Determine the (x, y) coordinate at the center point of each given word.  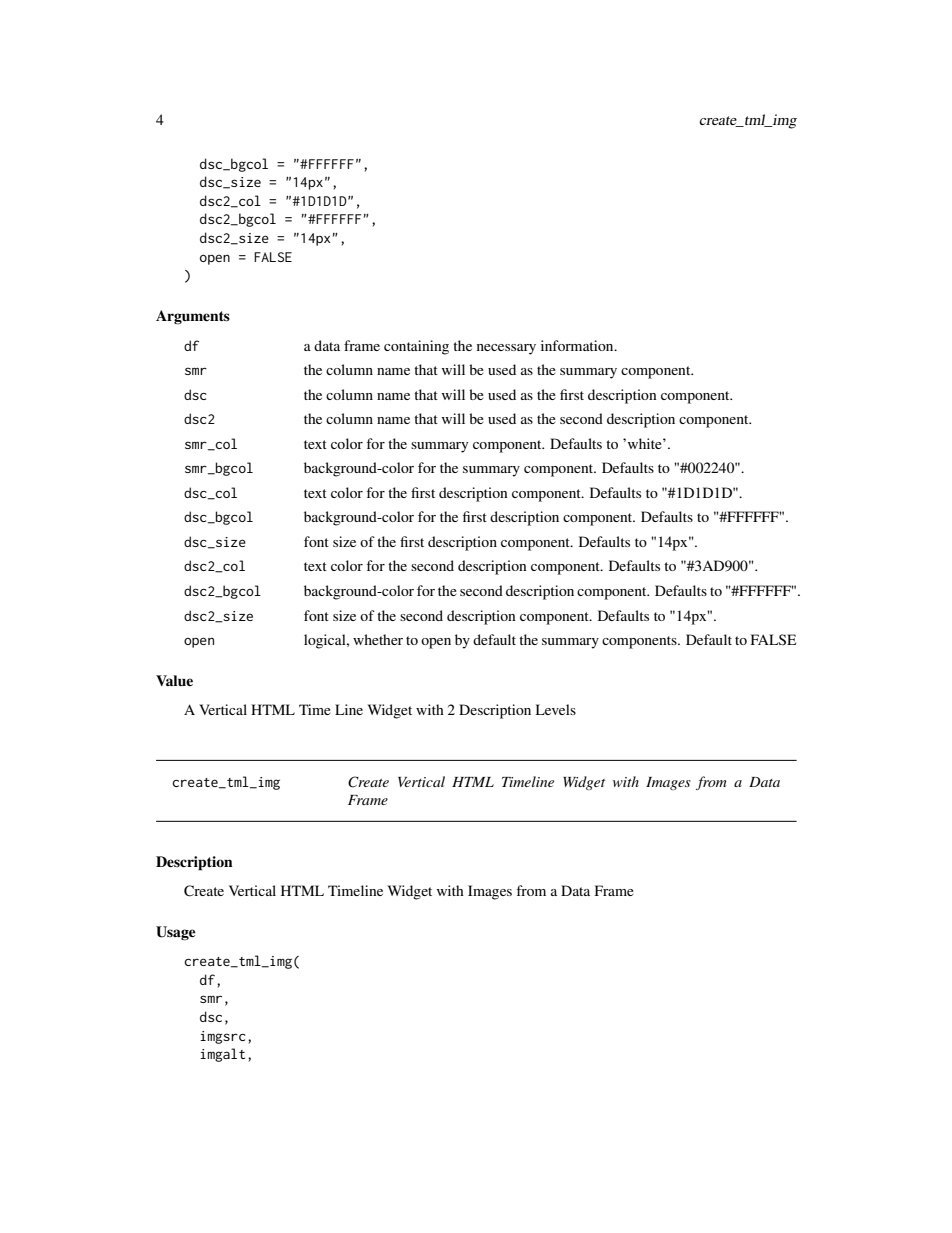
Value (174, 680)
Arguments (193, 317)
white (644, 443)
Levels (556, 709)
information (578, 345)
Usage (176, 933)
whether (378, 639)
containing (416, 347)
